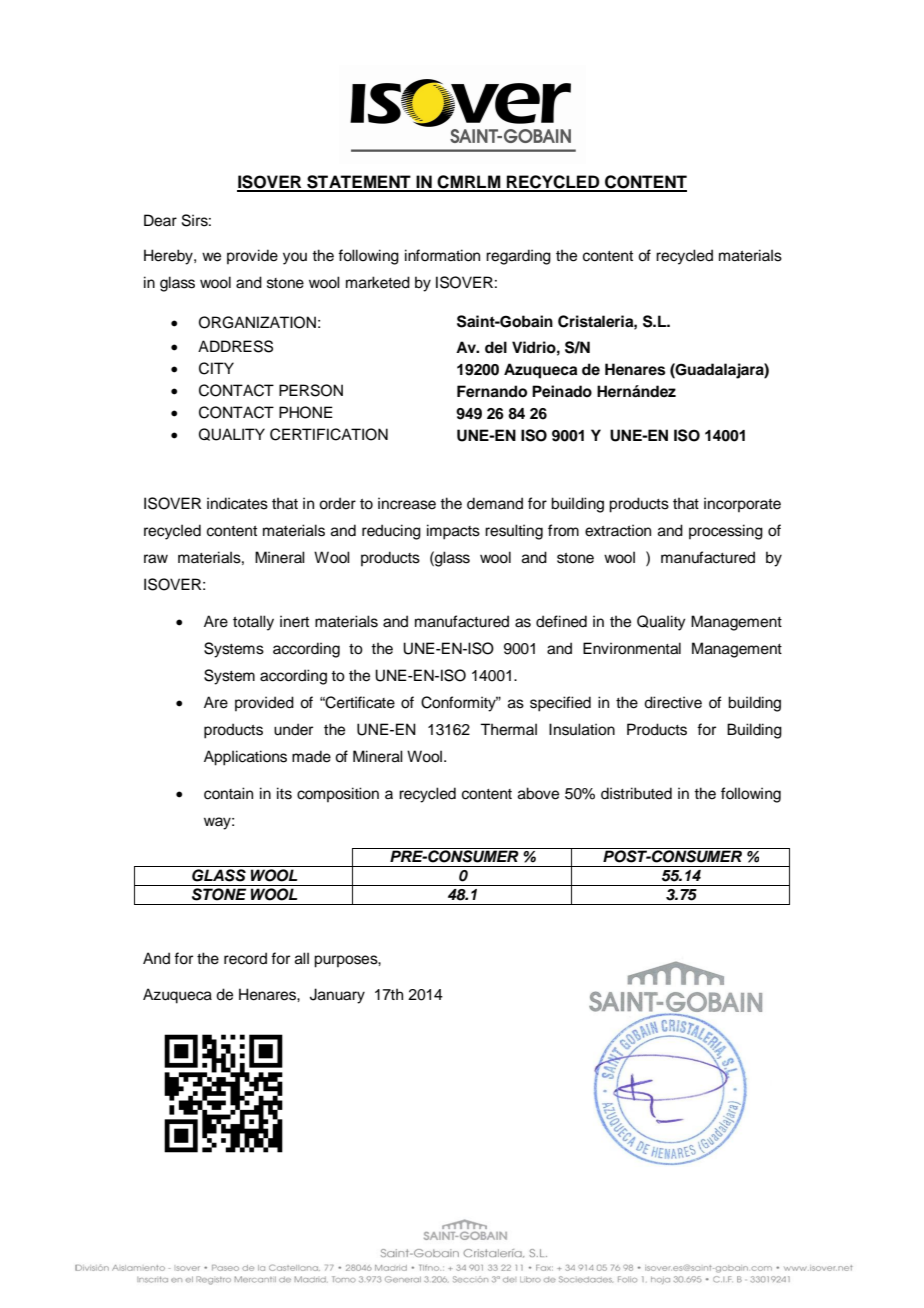  I want to click on regarding, so click(518, 257).
